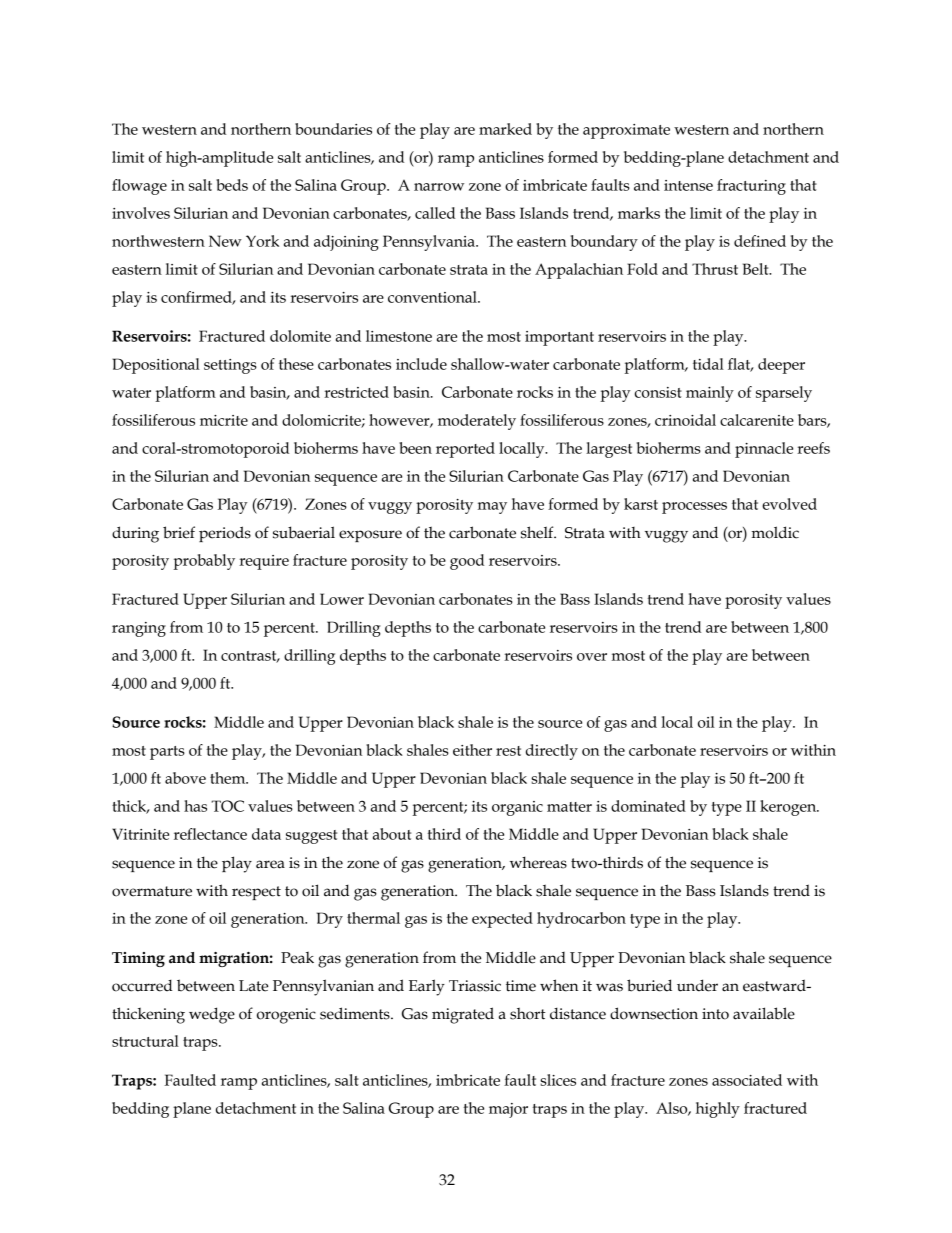 Image resolution: width=952 pixels, height=1233 pixels. What do you see at coordinates (508, 1110) in the image?
I see `major` at bounding box center [508, 1110].
